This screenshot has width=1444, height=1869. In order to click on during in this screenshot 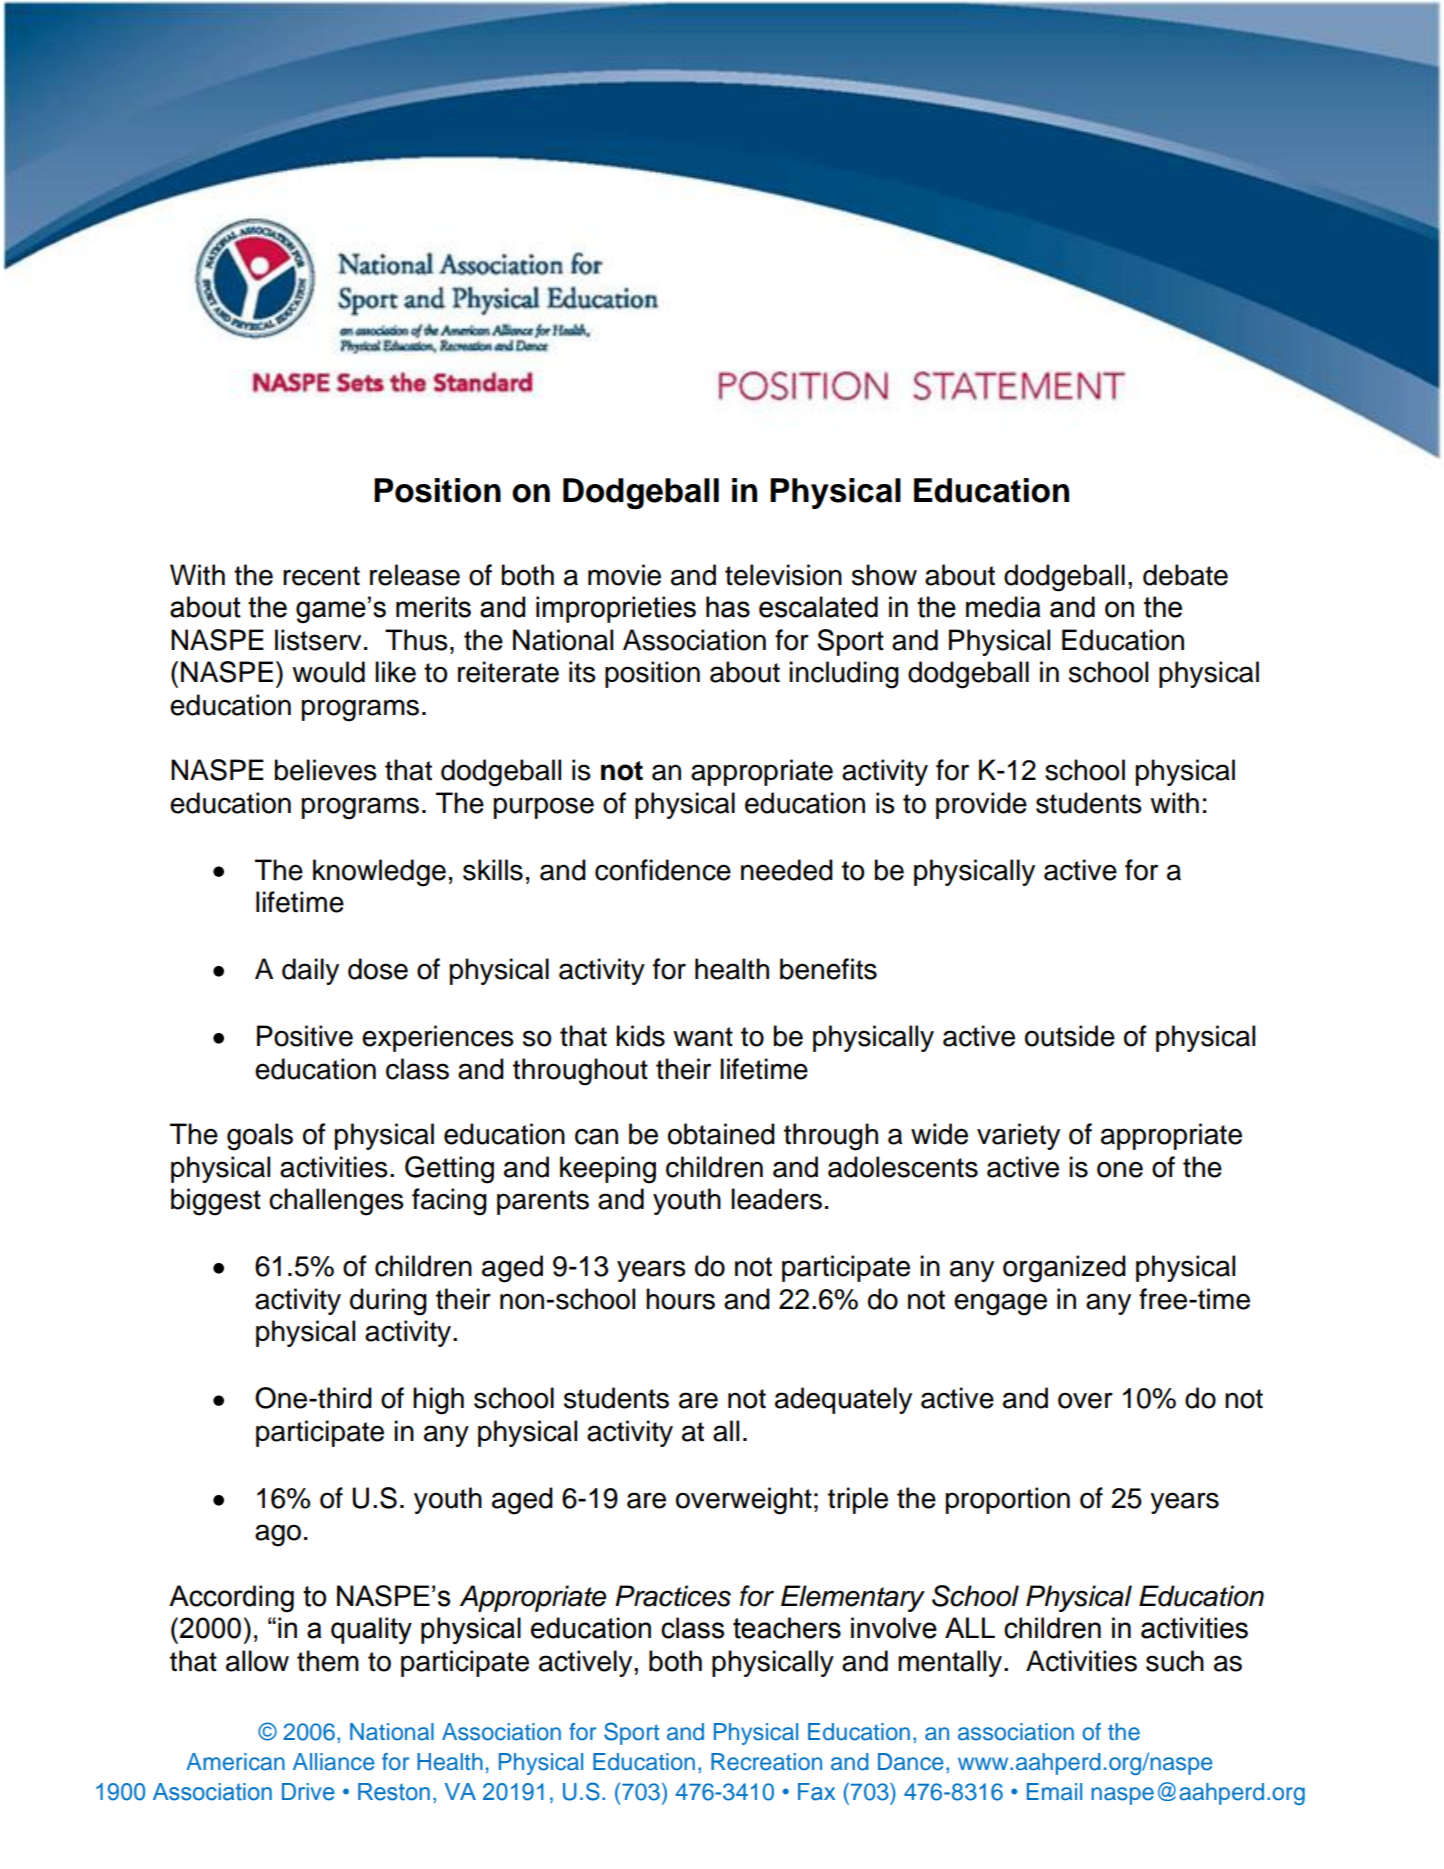, I will do `click(388, 1302)`.
